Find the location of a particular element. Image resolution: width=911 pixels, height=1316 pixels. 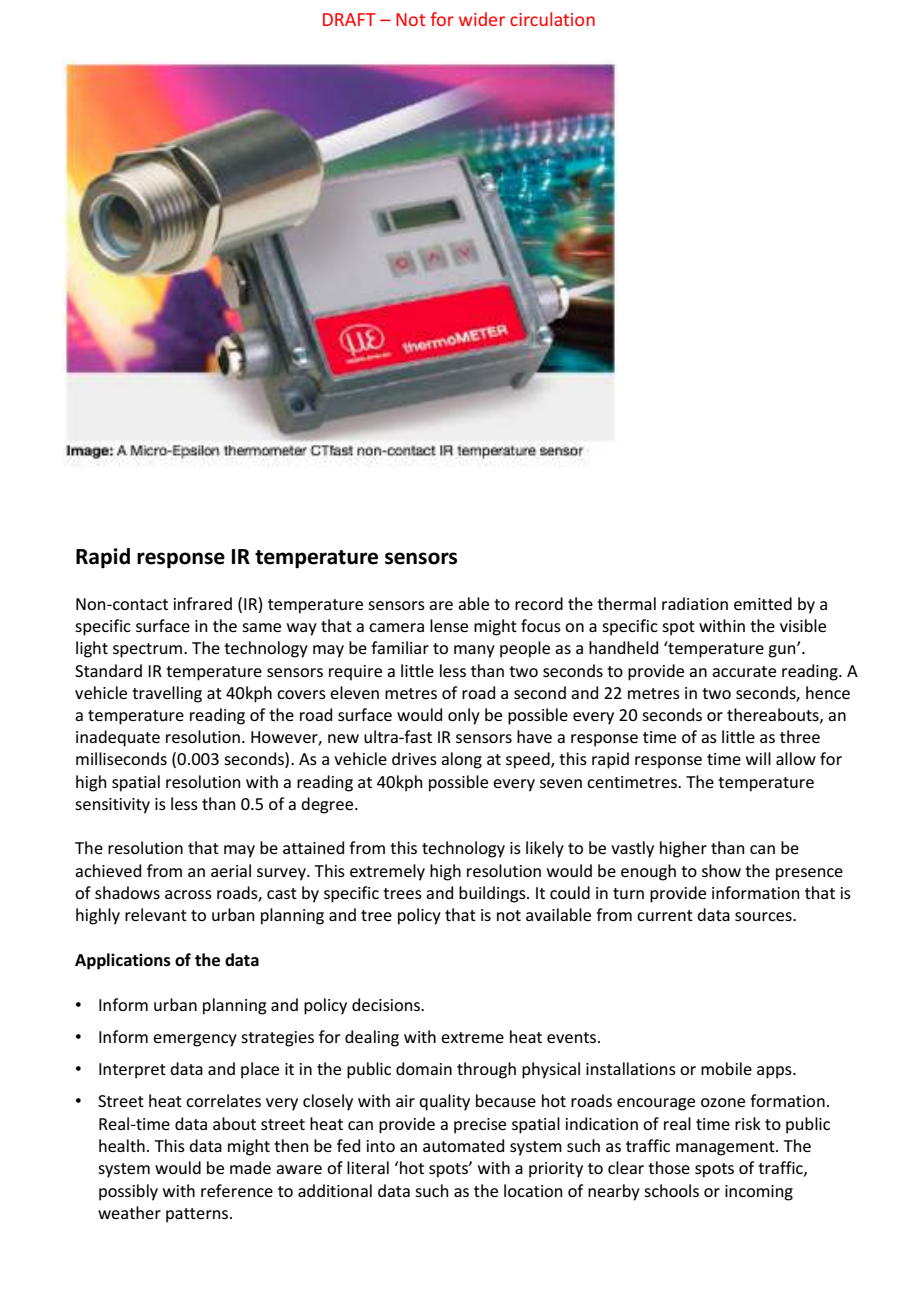

circulation is located at coordinates (552, 19).
